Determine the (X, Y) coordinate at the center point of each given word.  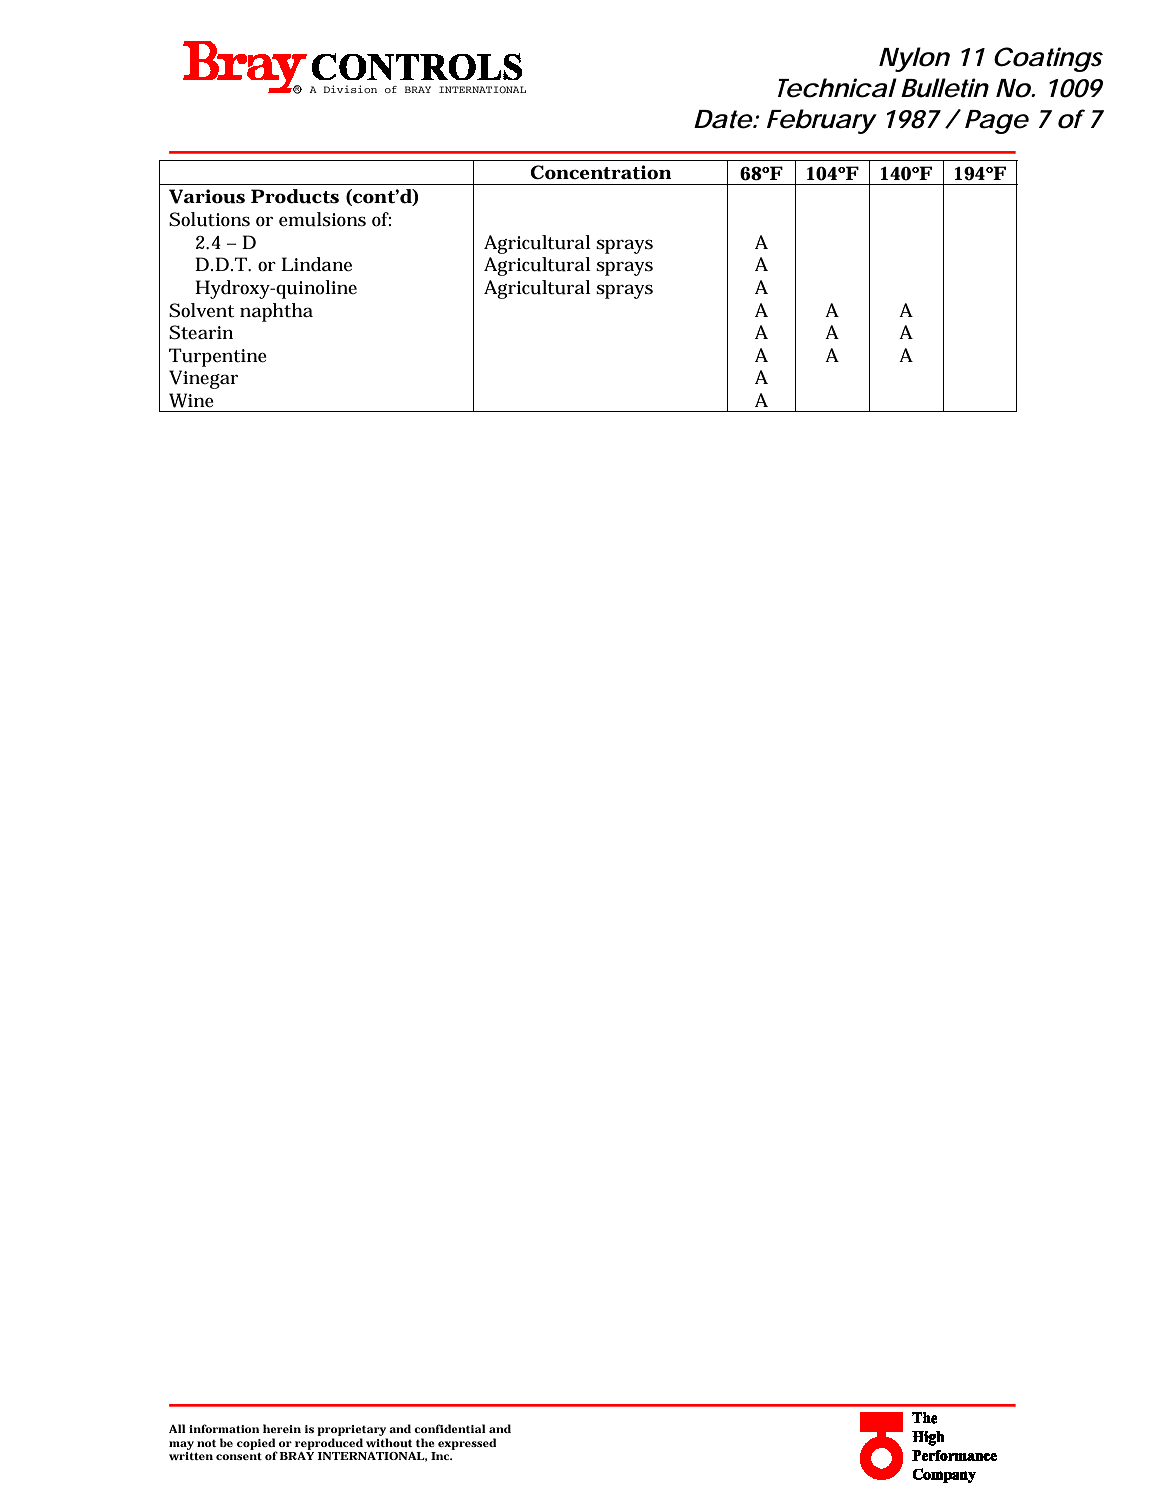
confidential (450, 1428)
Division (350, 89)
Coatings (1048, 59)
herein (282, 1428)
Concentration (600, 172)
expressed (467, 1444)
